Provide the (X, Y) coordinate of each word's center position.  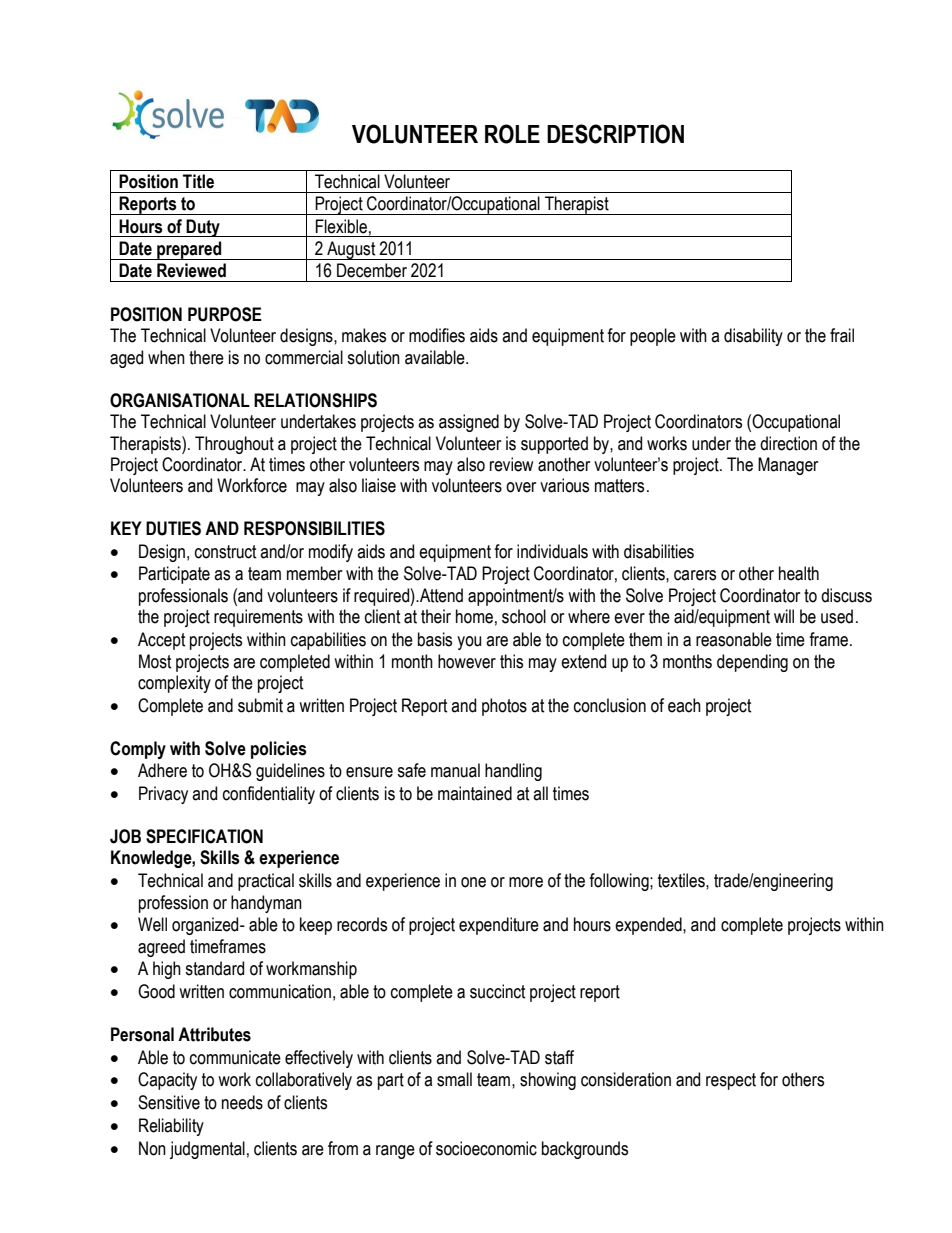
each (684, 705)
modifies (437, 335)
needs (242, 1102)
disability (753, 337)
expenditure (499, 926)
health (799, 573)
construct (226, 552)
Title (198, 181)
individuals (552, 551)
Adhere (162, 770)
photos (504, 707)
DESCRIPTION (615, 134)
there (206, 357)
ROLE (512, 134)
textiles (682, 880)
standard (214, 968)
